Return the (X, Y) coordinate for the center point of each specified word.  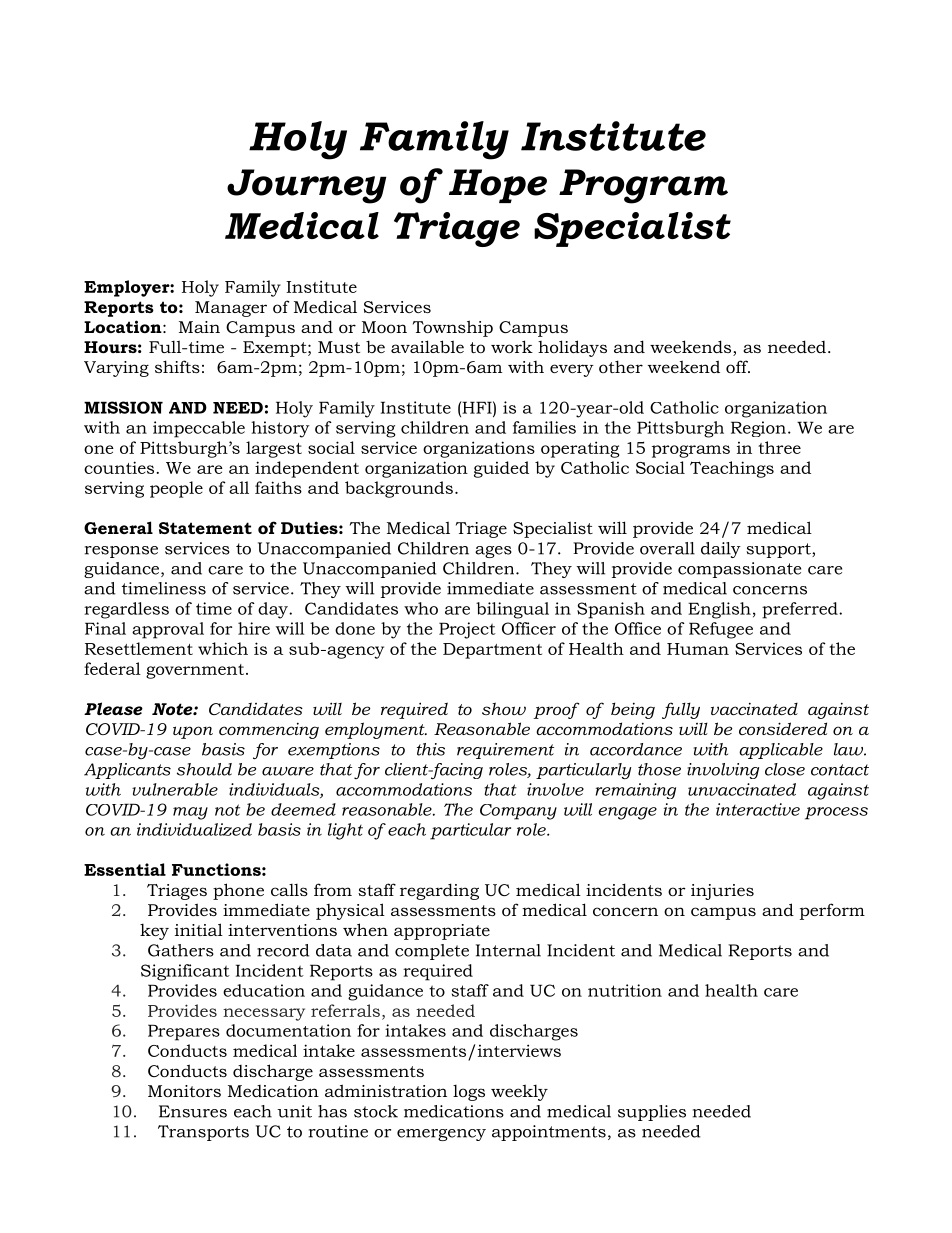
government (195, 671)
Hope (498, 186)
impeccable (199, 429)
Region (758, 429)
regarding (439, 891)
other (621, 366)
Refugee (721, 630)
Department (492, 651)
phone (238, 891)
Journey (306, 186)
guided (501, 469)
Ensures (193, 1111)
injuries (722, 892)
